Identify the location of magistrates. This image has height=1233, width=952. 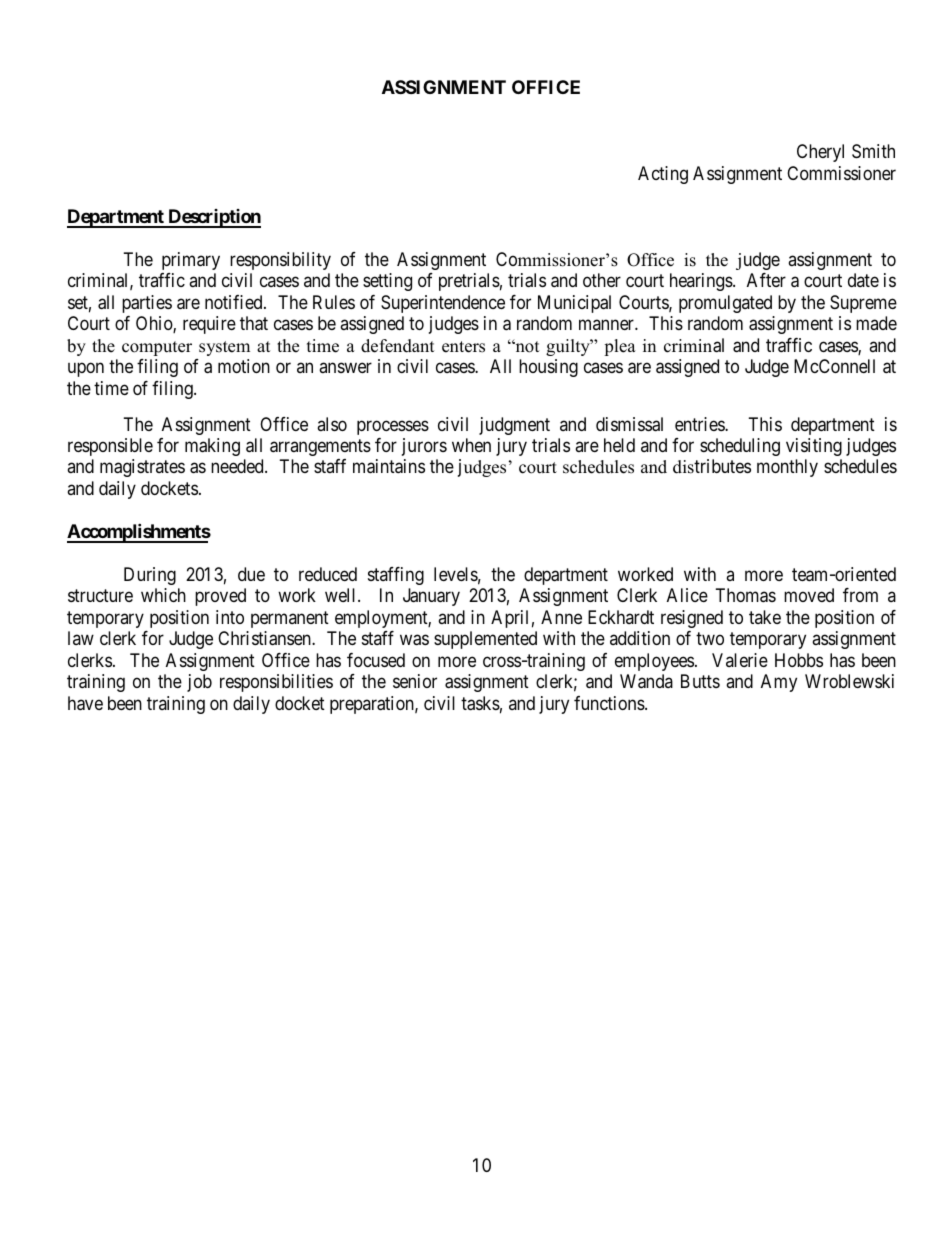
(142, 468).
